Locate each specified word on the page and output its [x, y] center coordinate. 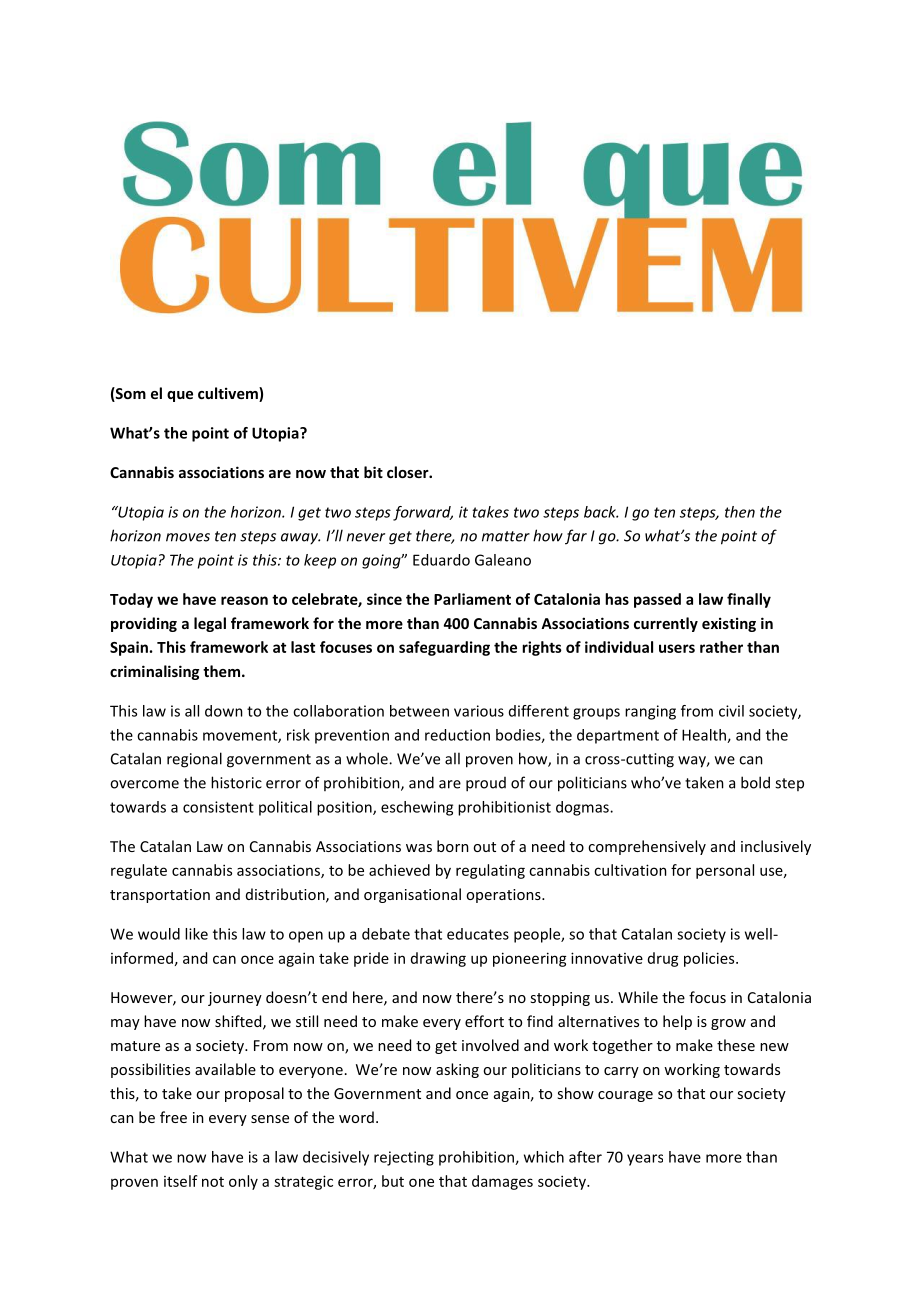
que [180, 396]
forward [423, 513]
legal [210, 624]
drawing [438, 959]
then [740, 512]
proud [486, 784]
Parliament [472, 599]
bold [755, 782]
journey [235, 999]
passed [657, 600]
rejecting [404, 1158]
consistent [218, 807]
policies [710, 959]
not [213, 1182]
